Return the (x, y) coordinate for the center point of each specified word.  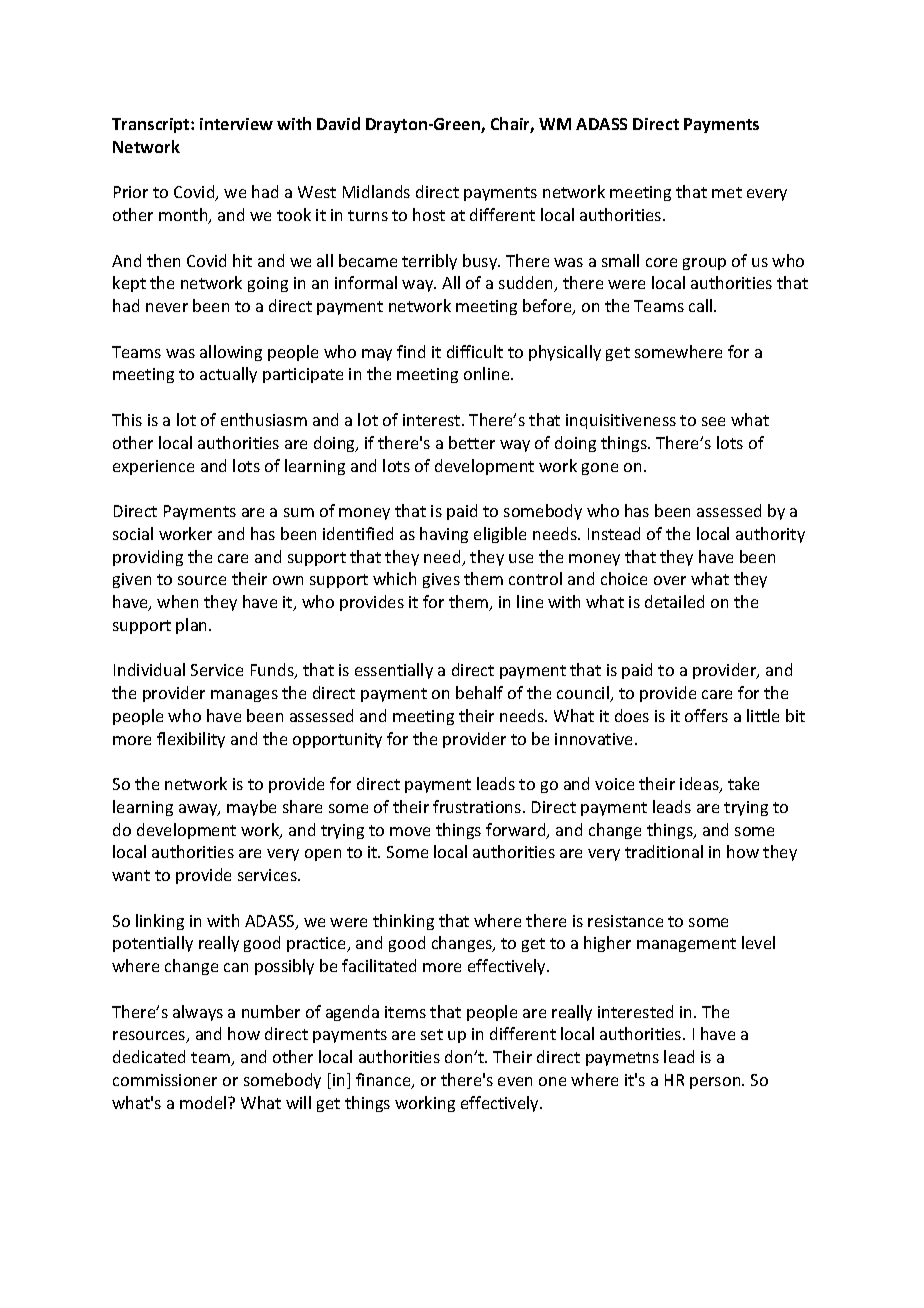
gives (441, 580)
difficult (475, 351)
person (716, 1083)
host (429, 214)
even (515, 1081)
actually (228, 375)
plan (193, 626)
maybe (251, 808)
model (204, 1102)
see (713, 421)
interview (236, 124)
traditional (664, 851)
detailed (674, 601)
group (704, 264)
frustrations (478, 806)
